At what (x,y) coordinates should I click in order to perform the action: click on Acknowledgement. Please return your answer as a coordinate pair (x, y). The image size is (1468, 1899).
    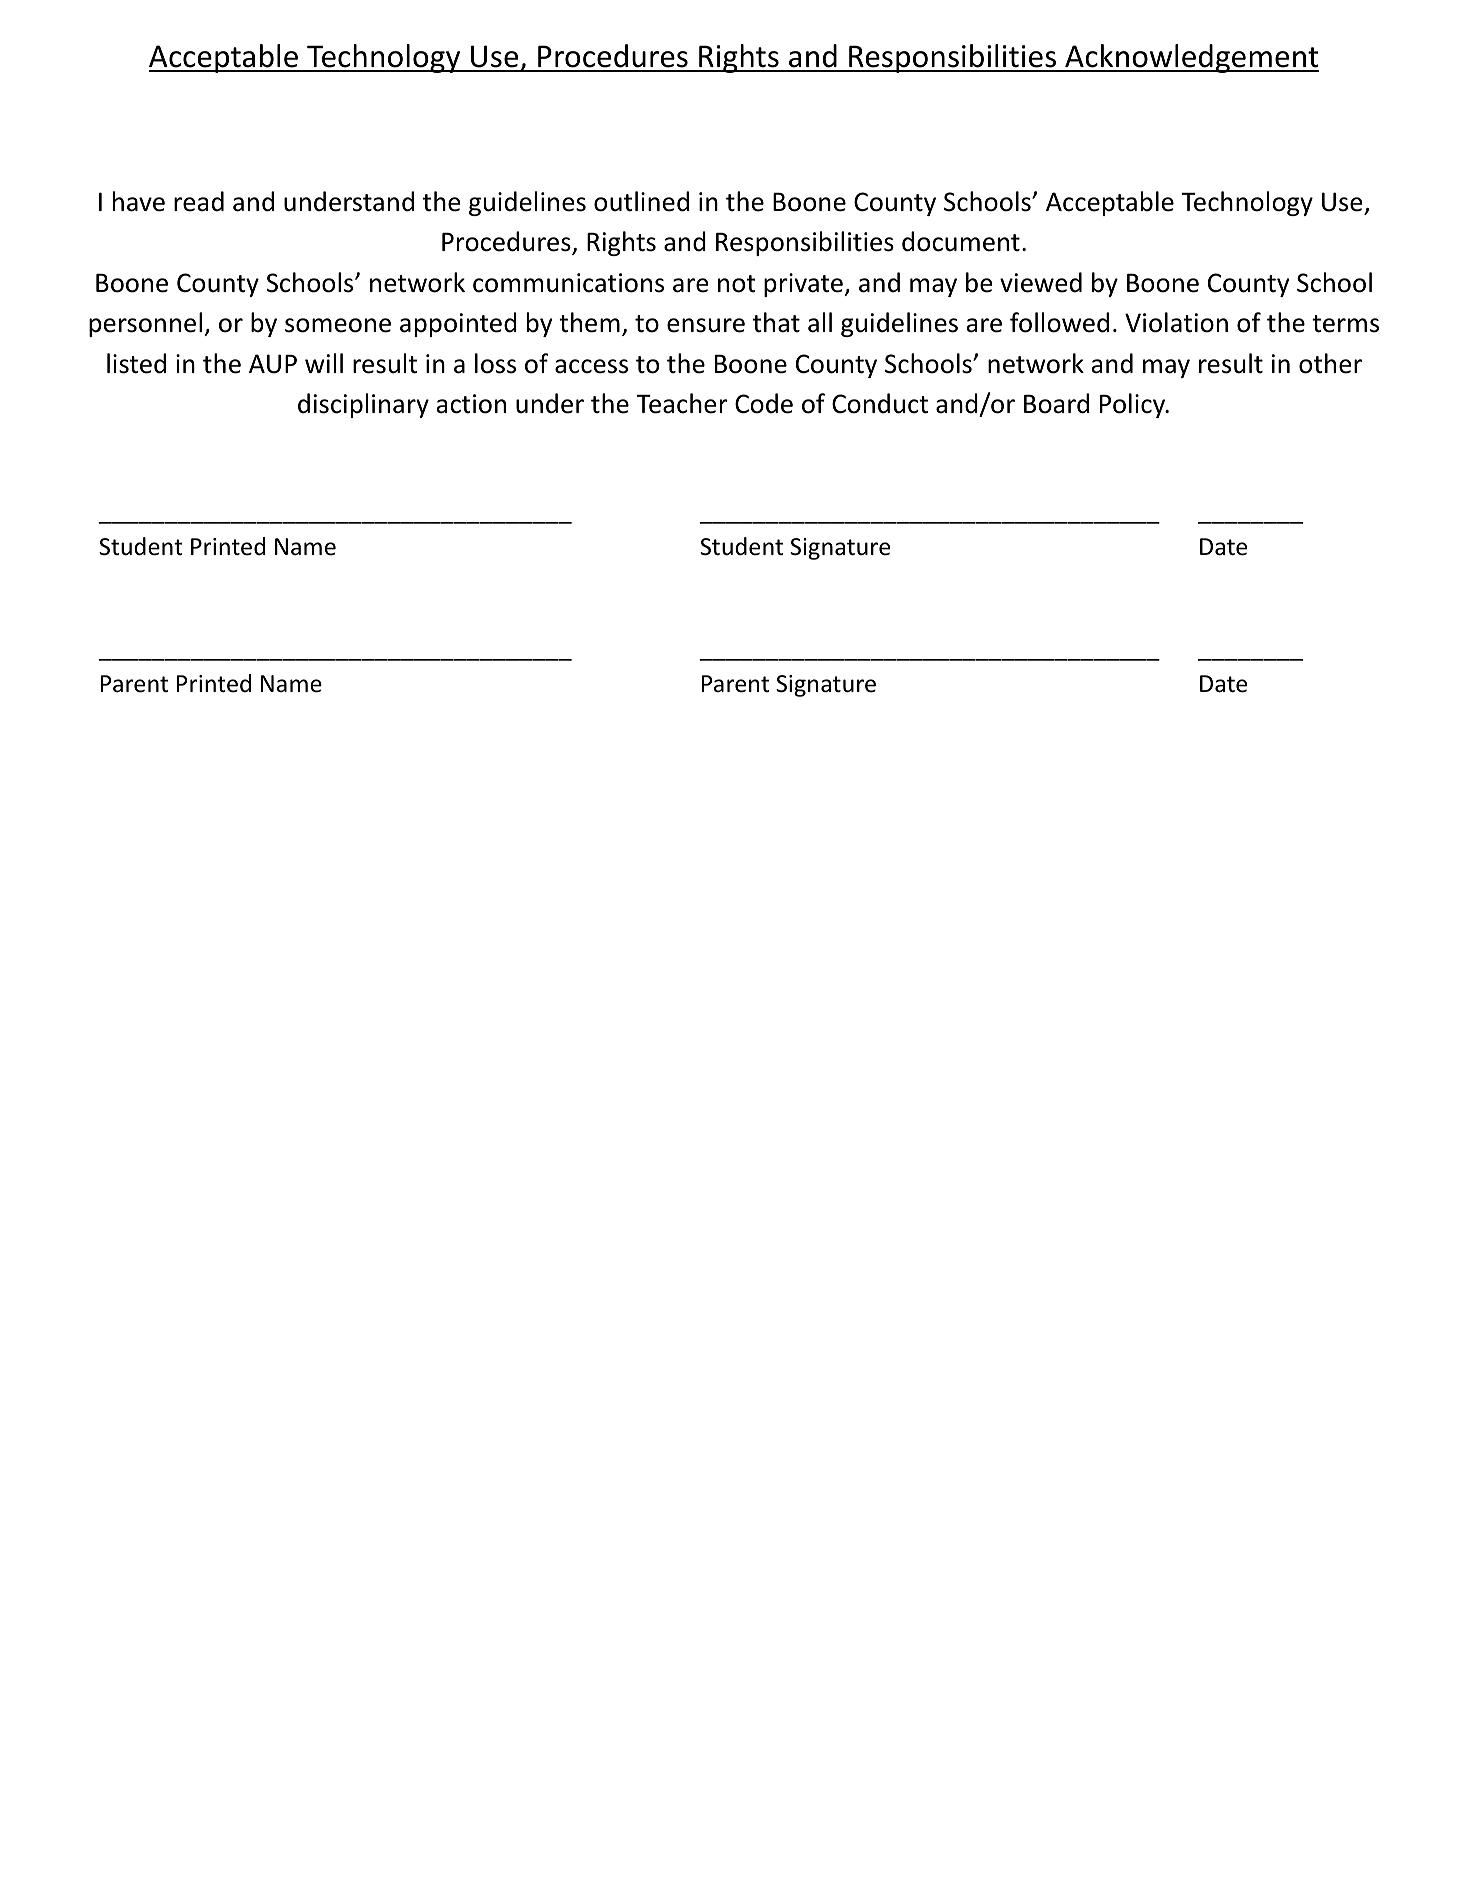
    Looking at the image, I should click on (1191, 58).
